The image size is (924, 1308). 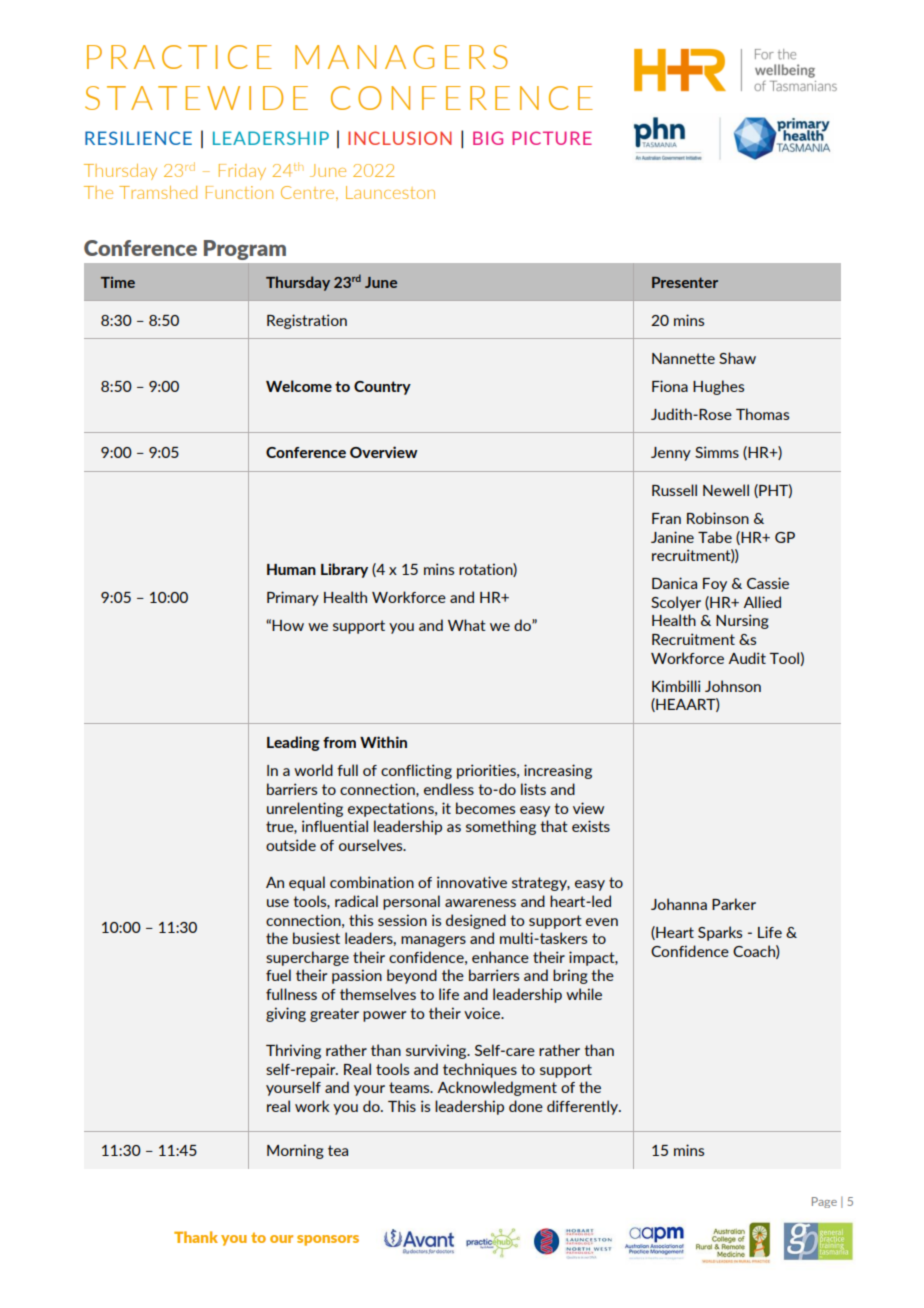 What do you see at coordinates (472, 882) in the screenshot?
I see `innovative` at bounding box center [472, 882].
